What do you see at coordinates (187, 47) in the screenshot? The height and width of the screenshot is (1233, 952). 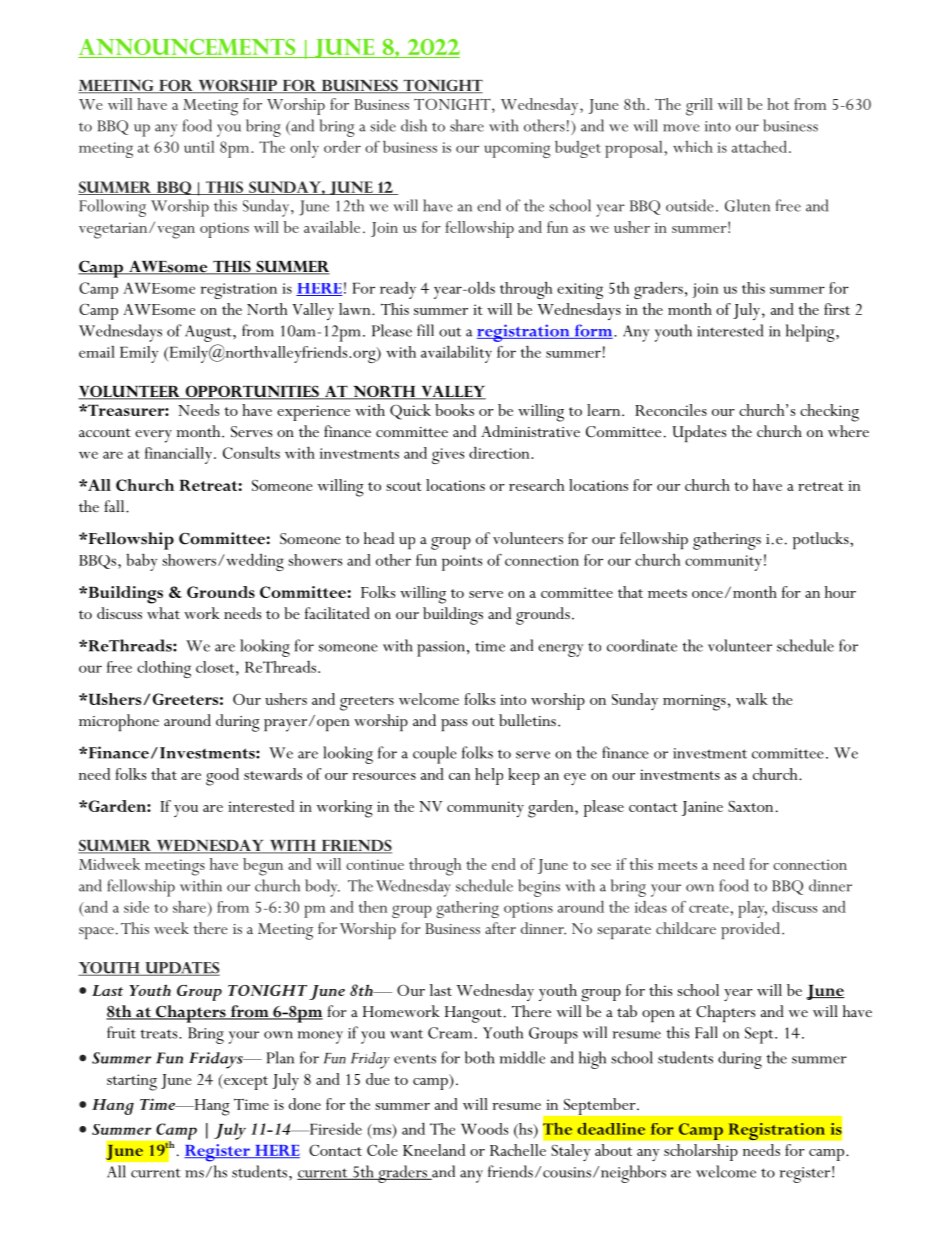 I see `Announcements` at bounding box center [187, 47].
